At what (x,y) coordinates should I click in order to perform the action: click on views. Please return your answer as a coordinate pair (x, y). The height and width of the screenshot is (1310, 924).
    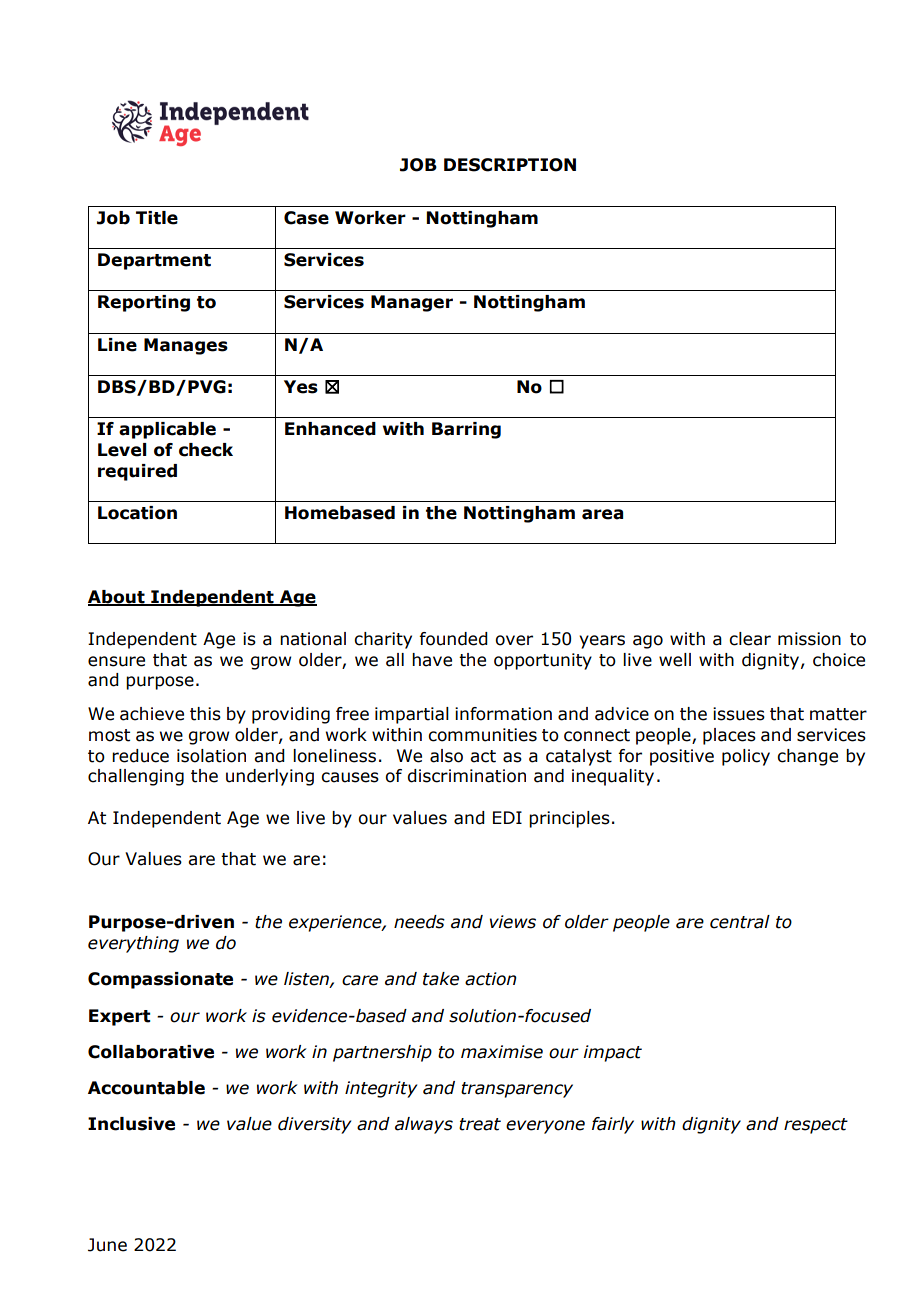
    Looking at the image, I should click on (513, 922).
